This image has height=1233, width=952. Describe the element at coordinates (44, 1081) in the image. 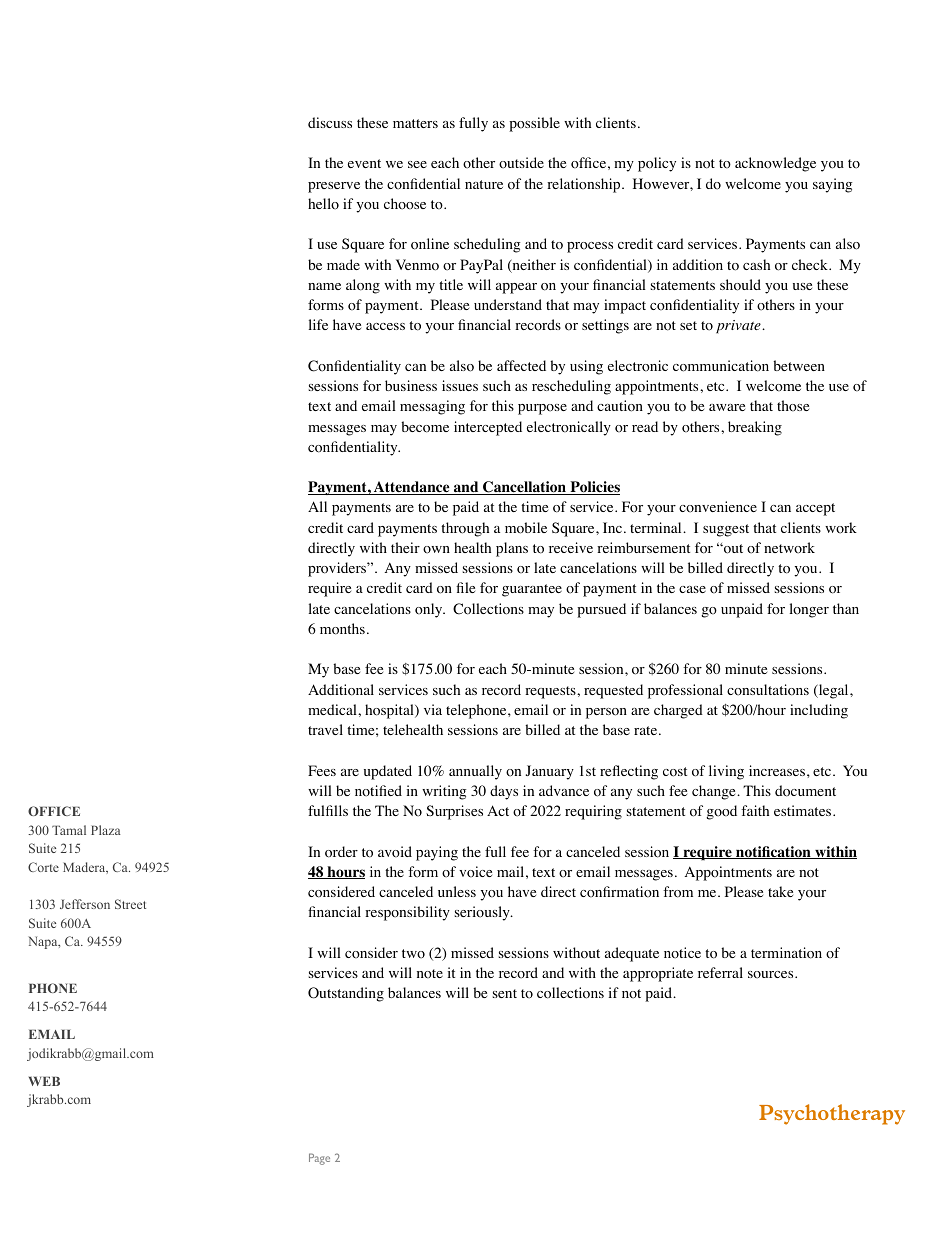

I see `WEB` at that location.
